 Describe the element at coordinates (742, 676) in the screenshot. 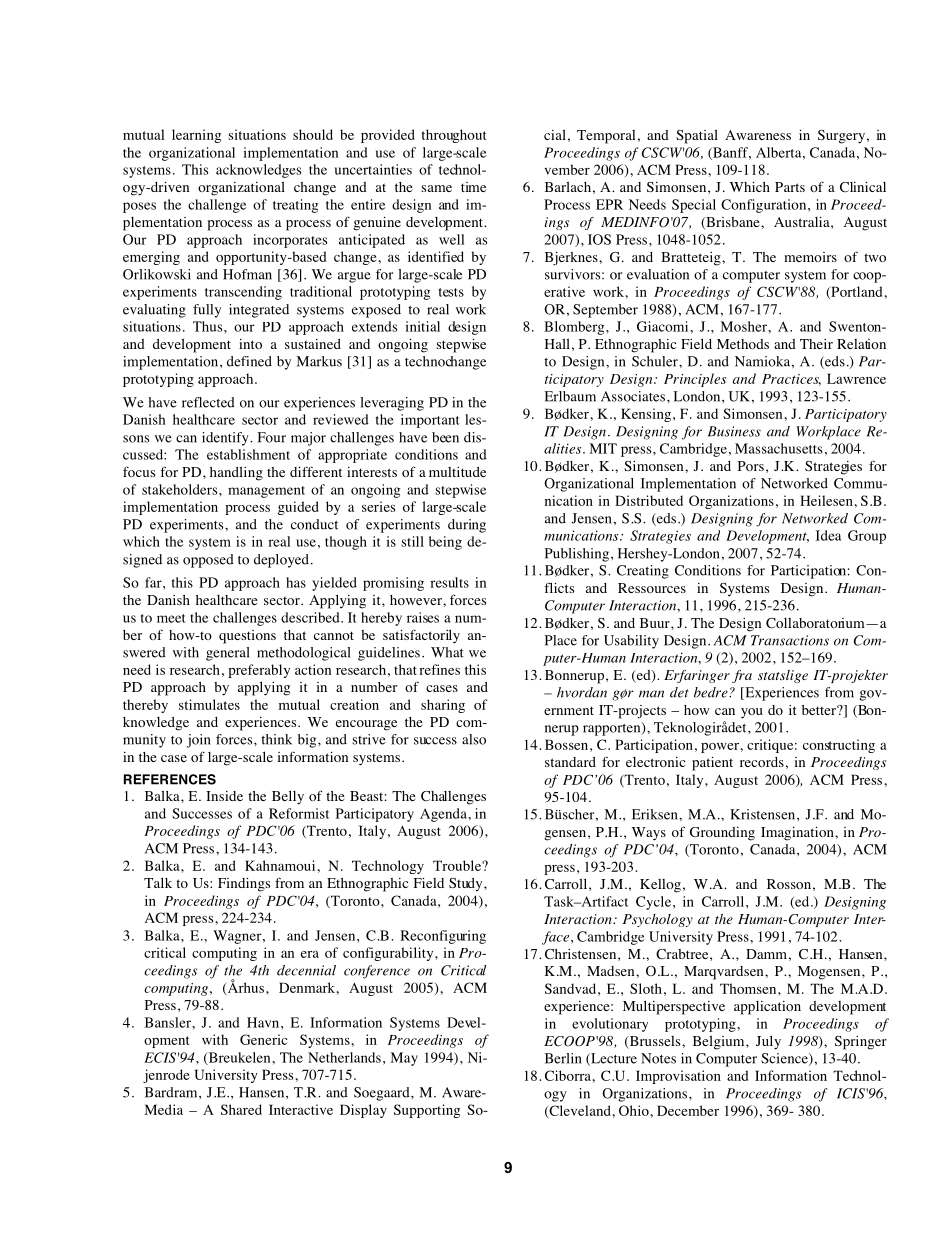

I see `fra` at that location.
